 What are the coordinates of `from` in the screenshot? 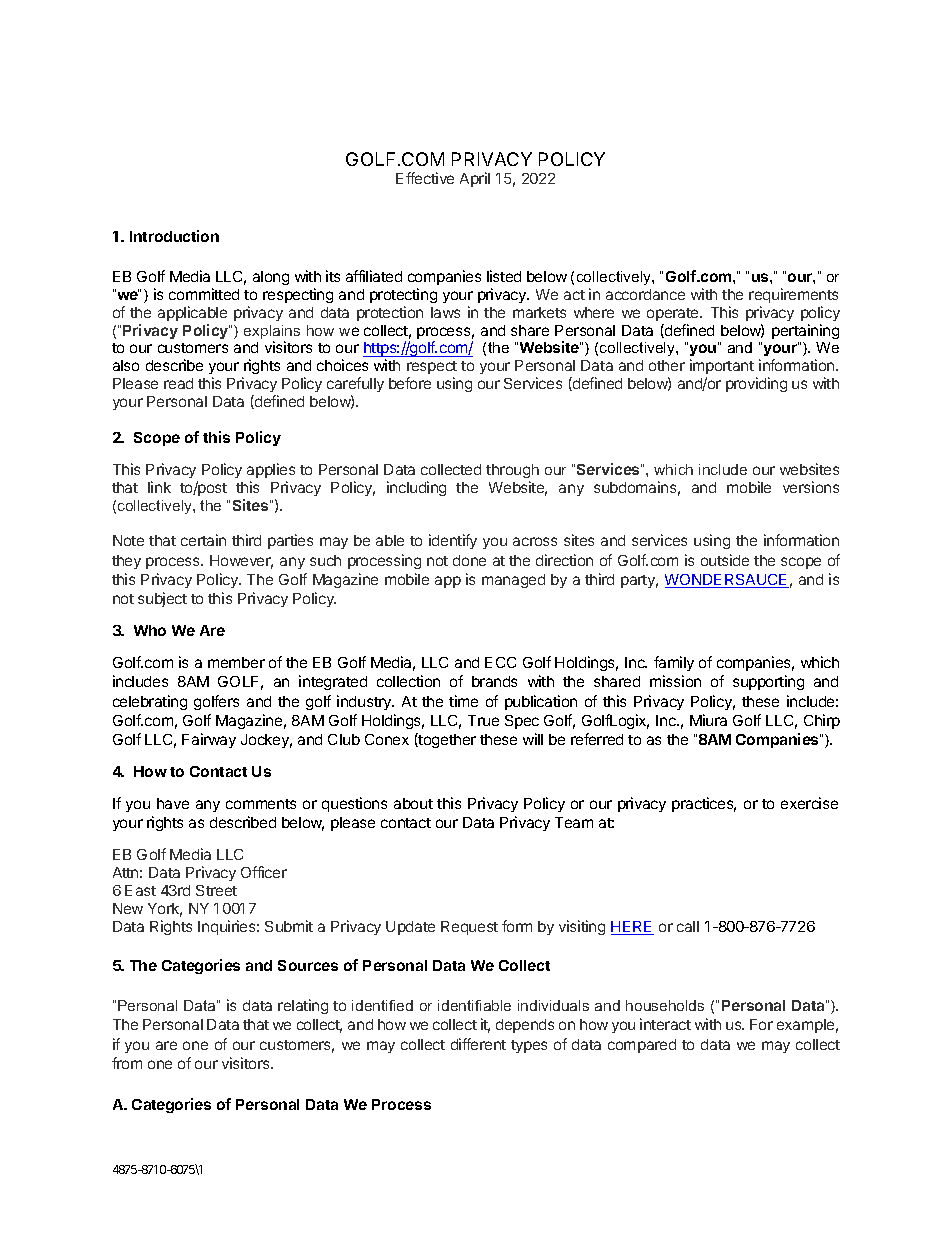 It's located at (127, 1063).
